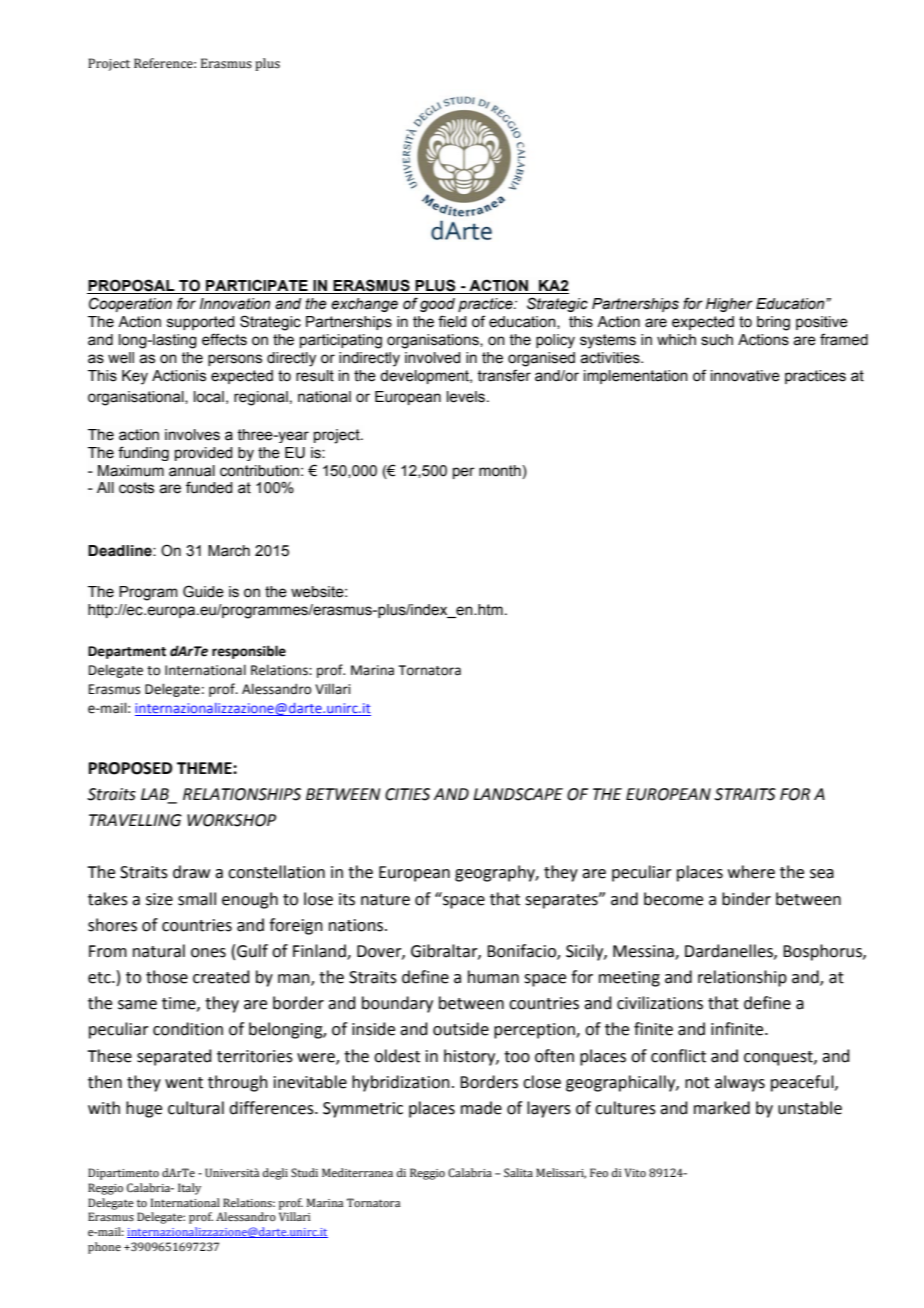  What do you see at coordinates (745, 376) in the page?
I see `innovative` at bounding box center [745, 376].
